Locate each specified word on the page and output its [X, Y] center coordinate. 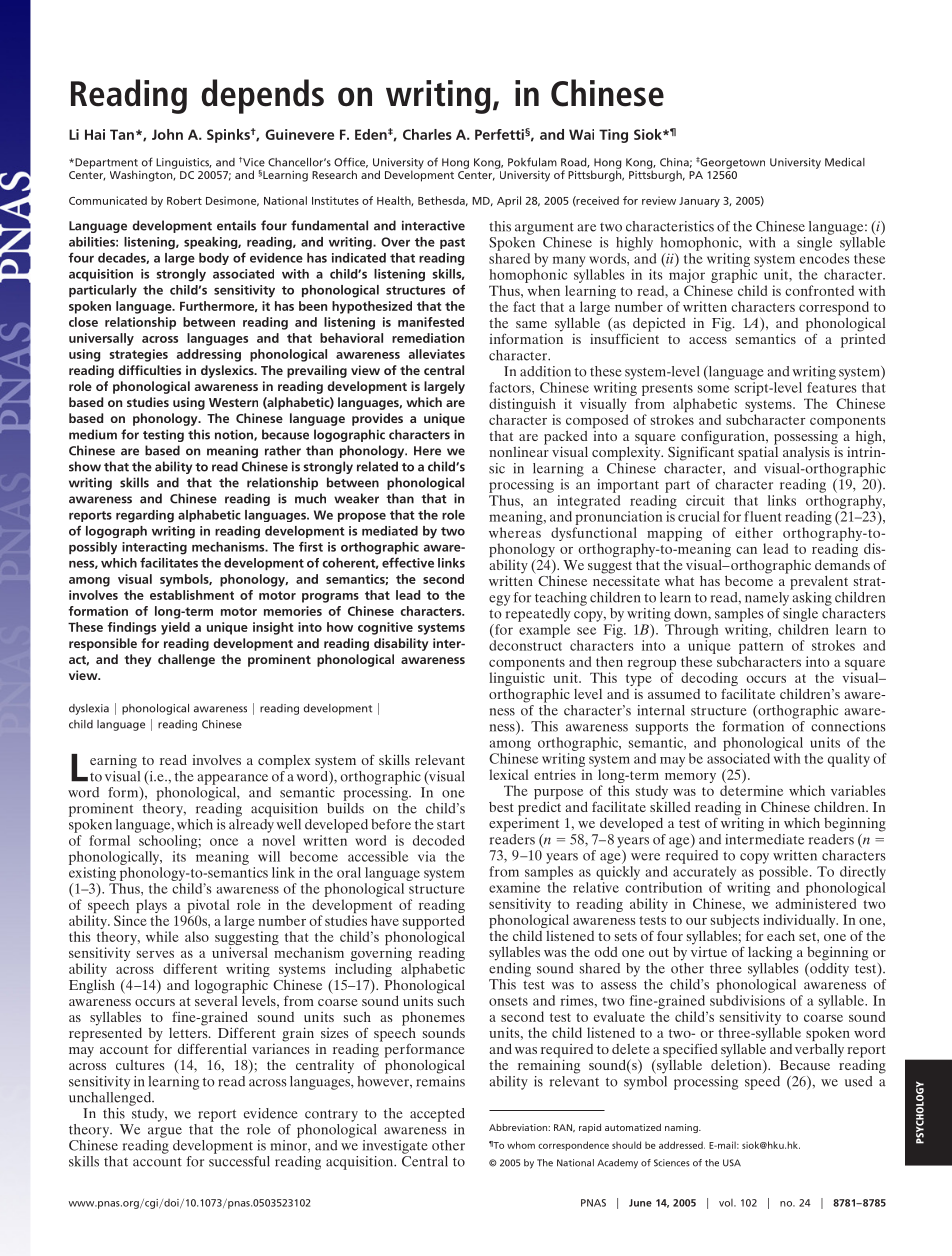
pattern [761, 648]
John [167, 134]
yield [175, 628]
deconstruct [525, 645]
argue [165, 1132]
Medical [845, 162]
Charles [427, 134]
